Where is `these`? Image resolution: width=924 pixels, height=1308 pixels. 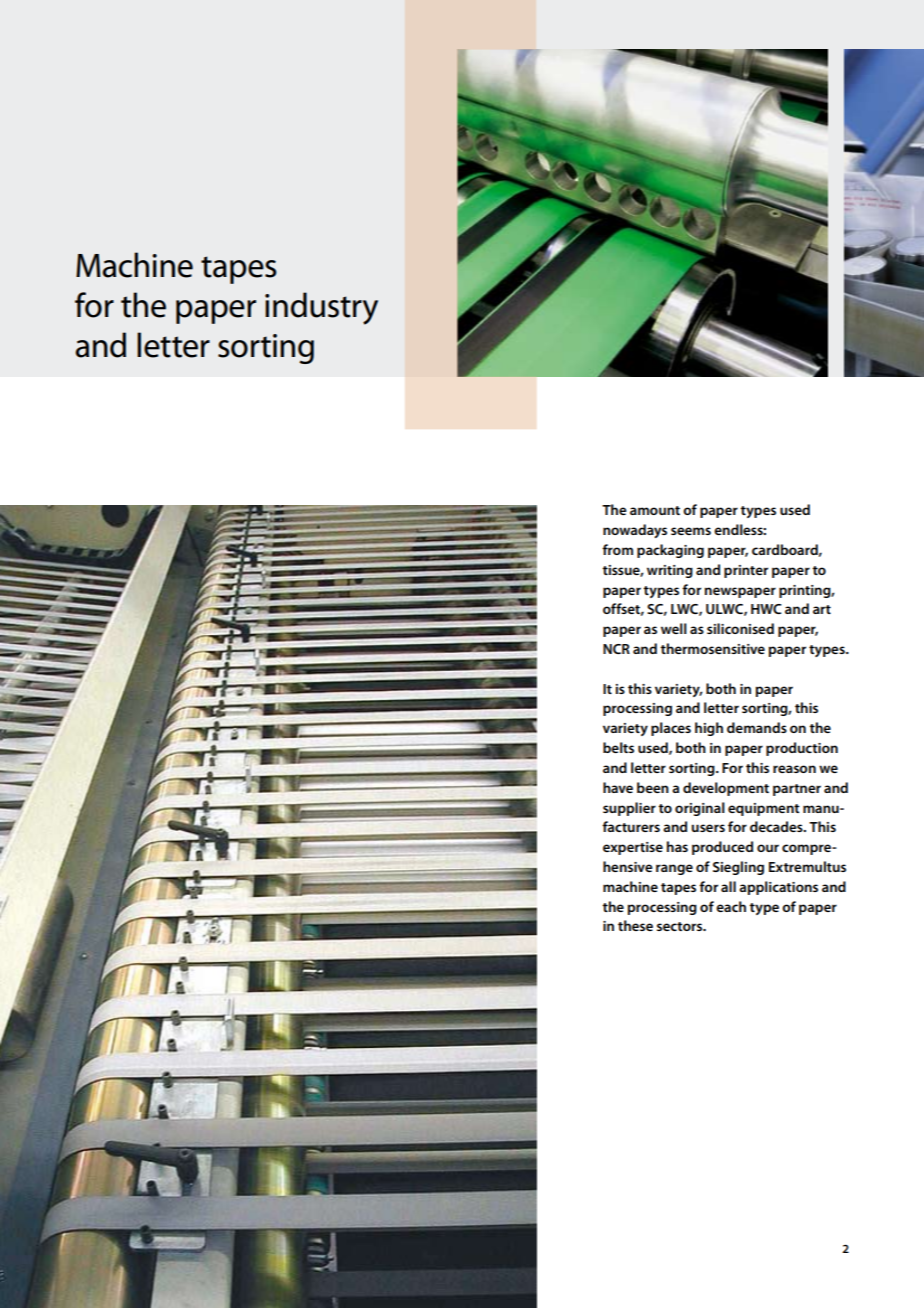
these is located at coordinates (635, 925).
